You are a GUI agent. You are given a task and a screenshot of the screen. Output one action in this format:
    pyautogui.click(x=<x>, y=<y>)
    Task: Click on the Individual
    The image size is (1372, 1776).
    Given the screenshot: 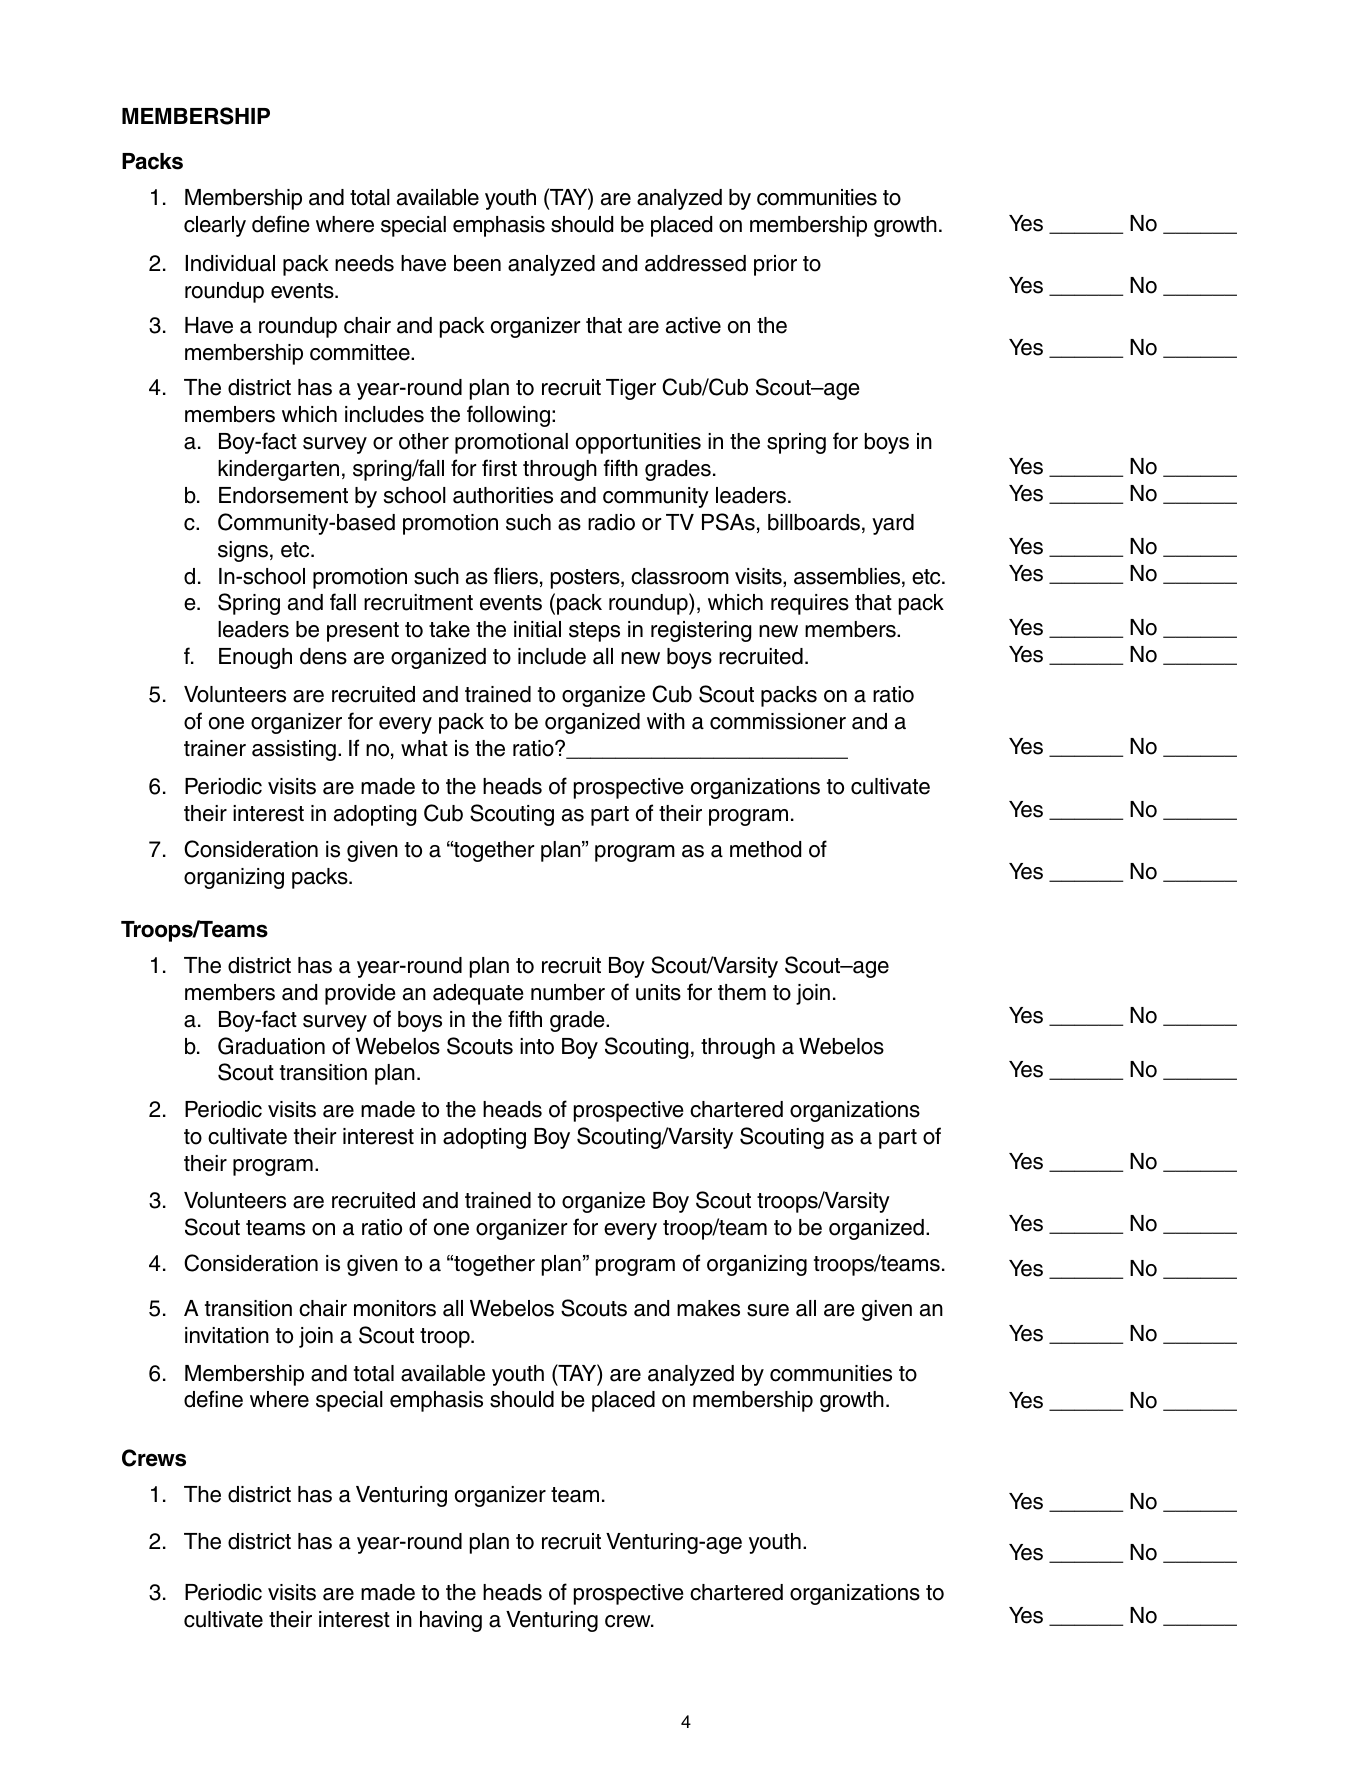 What is the action you would take?
    pyautogui.click(x=230, y=263)
